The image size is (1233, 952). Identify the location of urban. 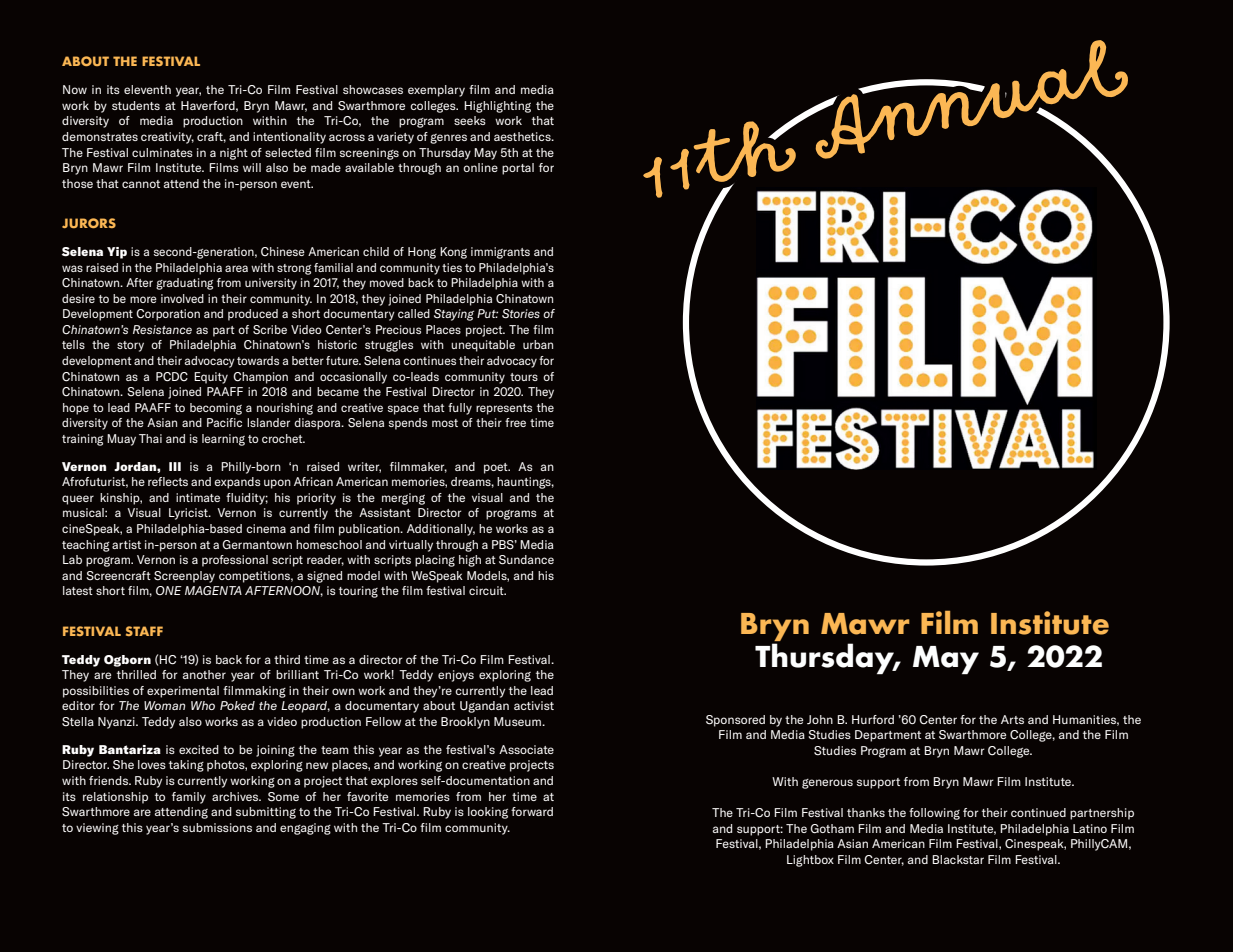
(538, 344).
